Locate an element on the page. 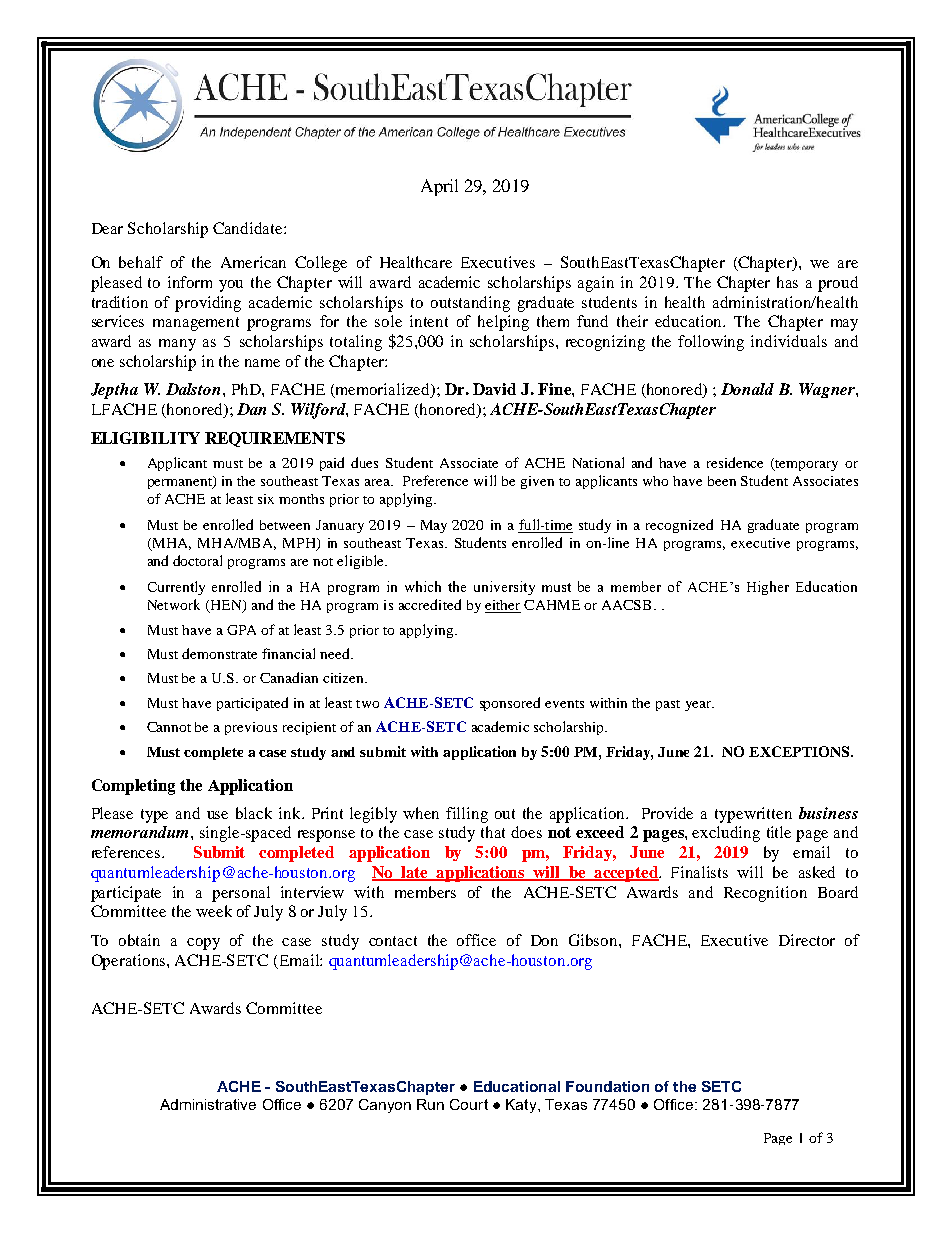 The width and height of the document is (952, 1233). has is located at coordinates (787, 282).
